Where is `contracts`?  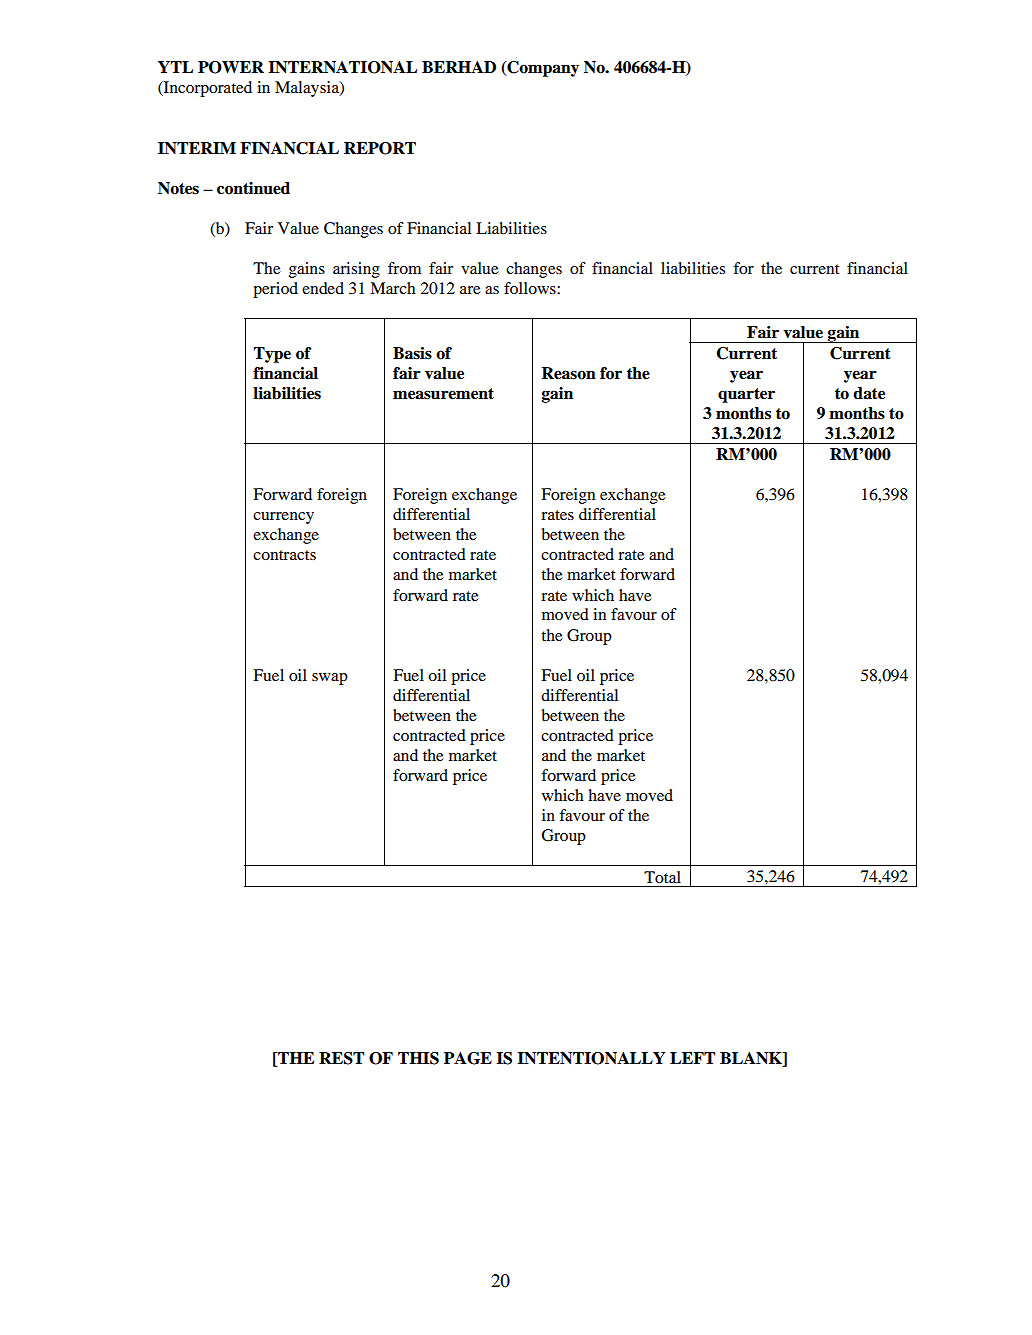
contracts is located at coordinates (284, 555).
